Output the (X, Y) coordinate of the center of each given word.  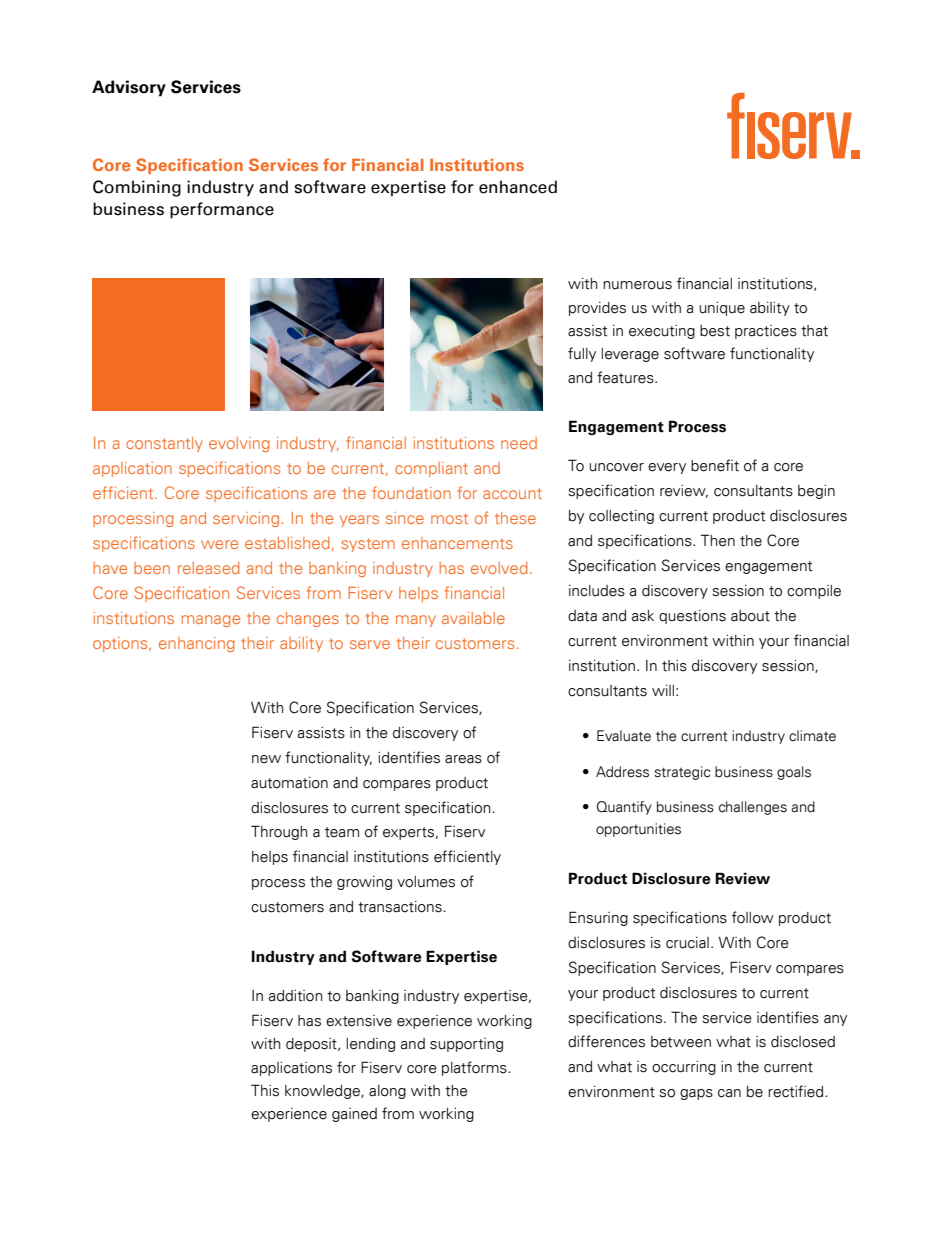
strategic (682, 773)
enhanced (518, 187)
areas (463, 759)
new (266, 759)
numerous (637, 285)
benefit (715, 465)
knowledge (323, 1092)
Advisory (129, 88)
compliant (431, 469)
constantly (164, 444)
